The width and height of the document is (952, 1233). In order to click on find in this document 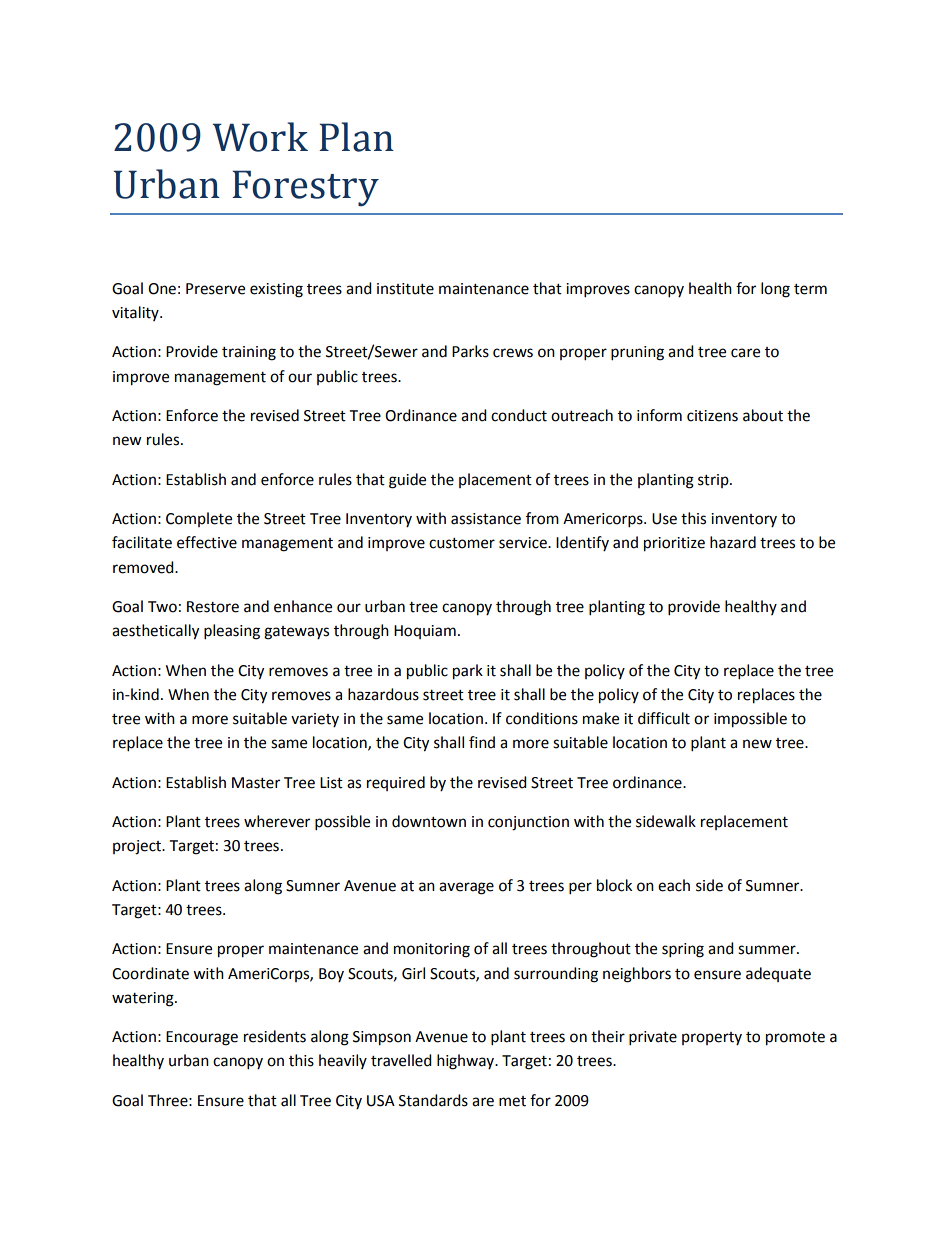, I will do `click(482, 742)`.
